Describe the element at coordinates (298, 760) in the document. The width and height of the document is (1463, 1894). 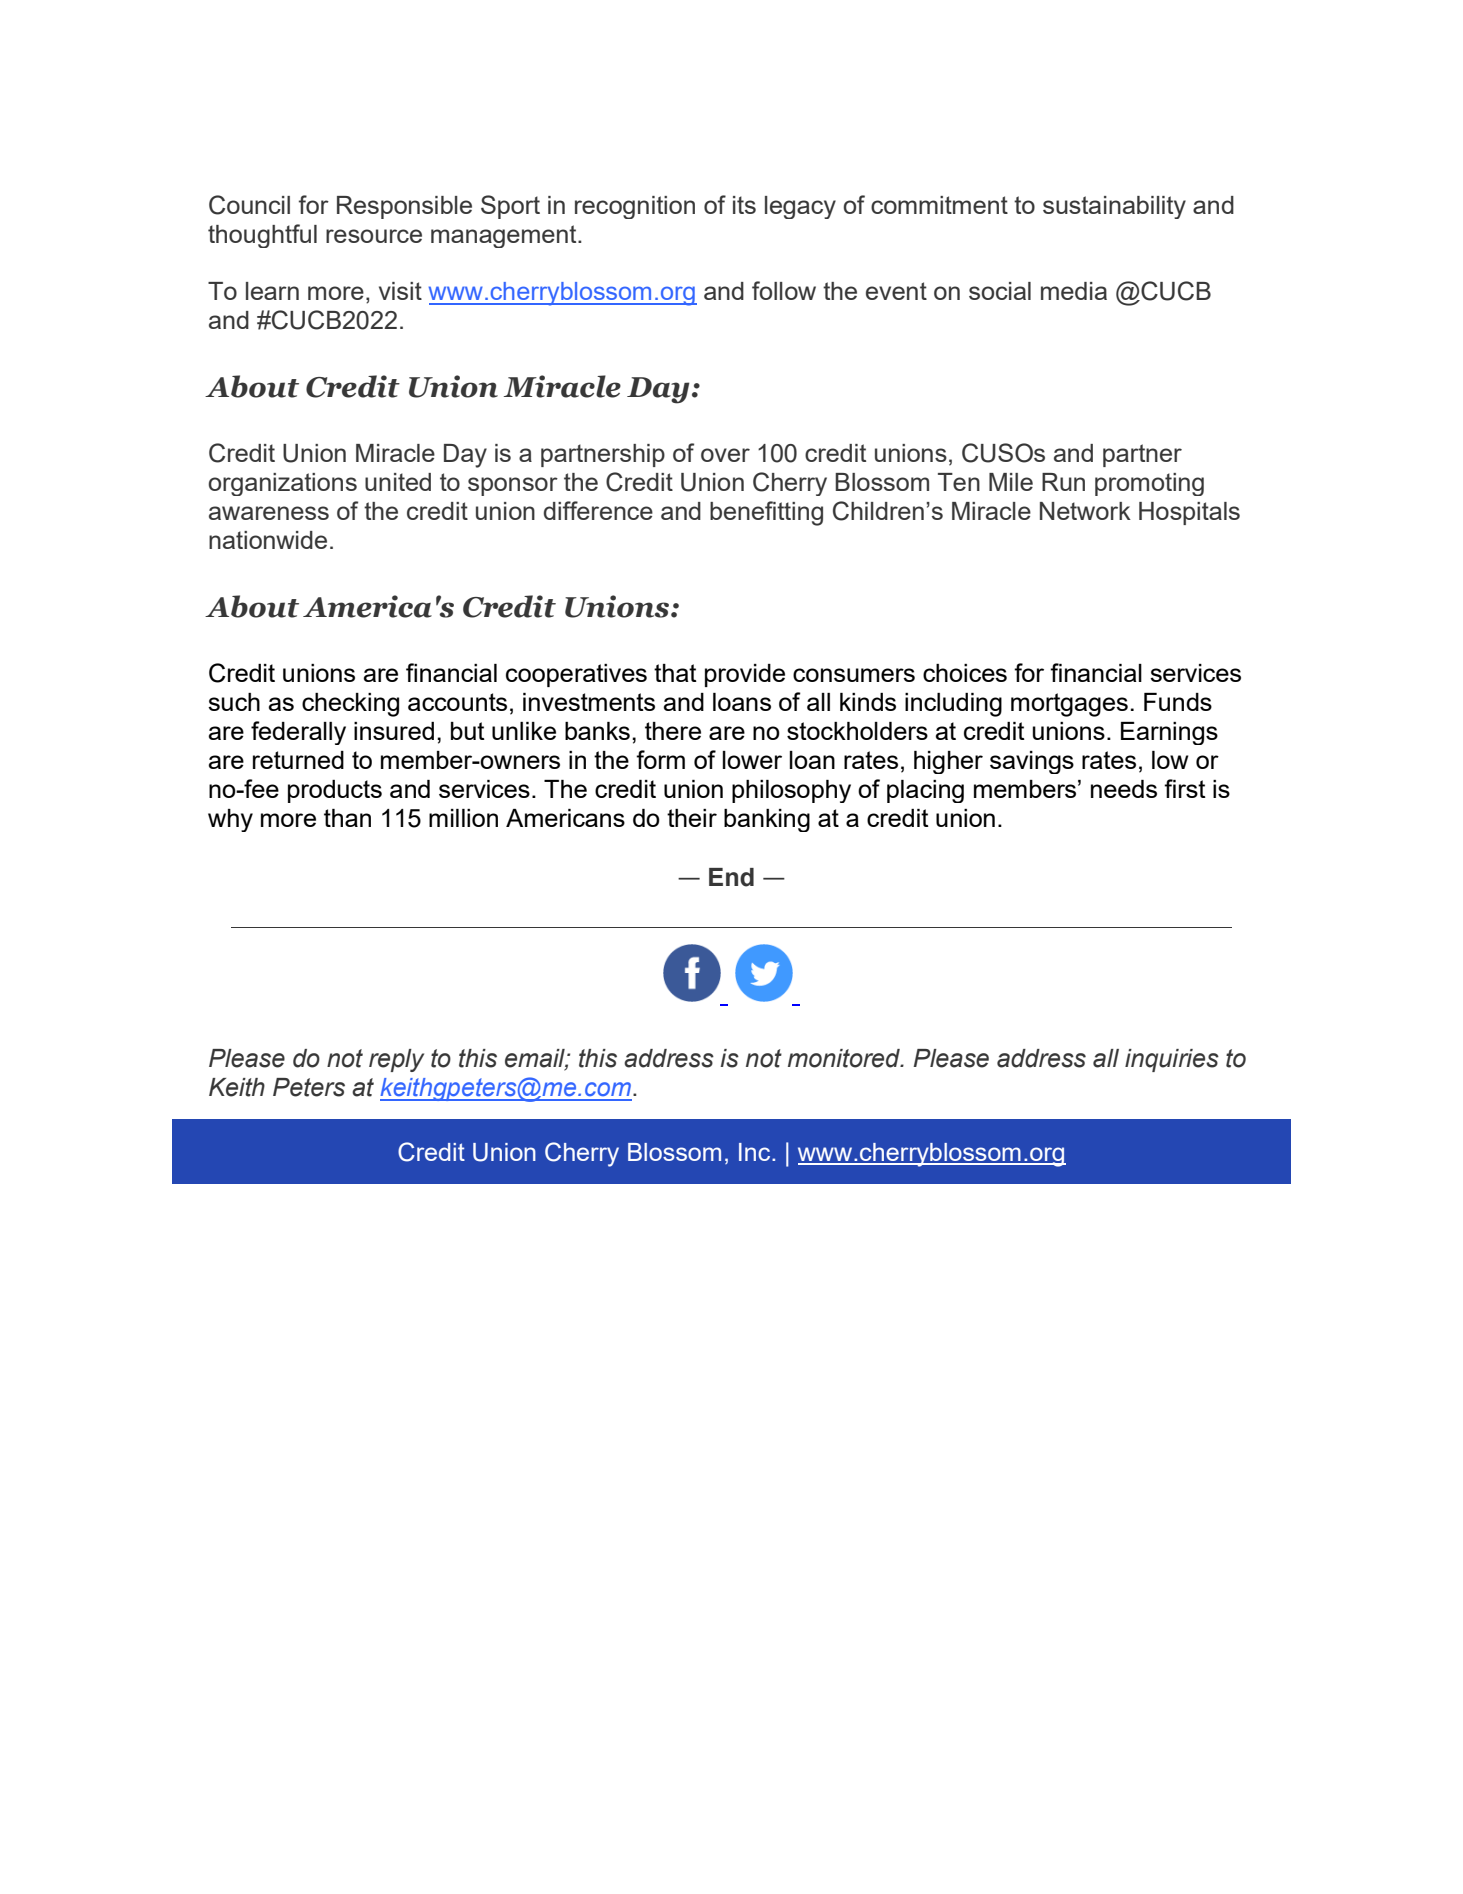
I see `returned` at that location.
